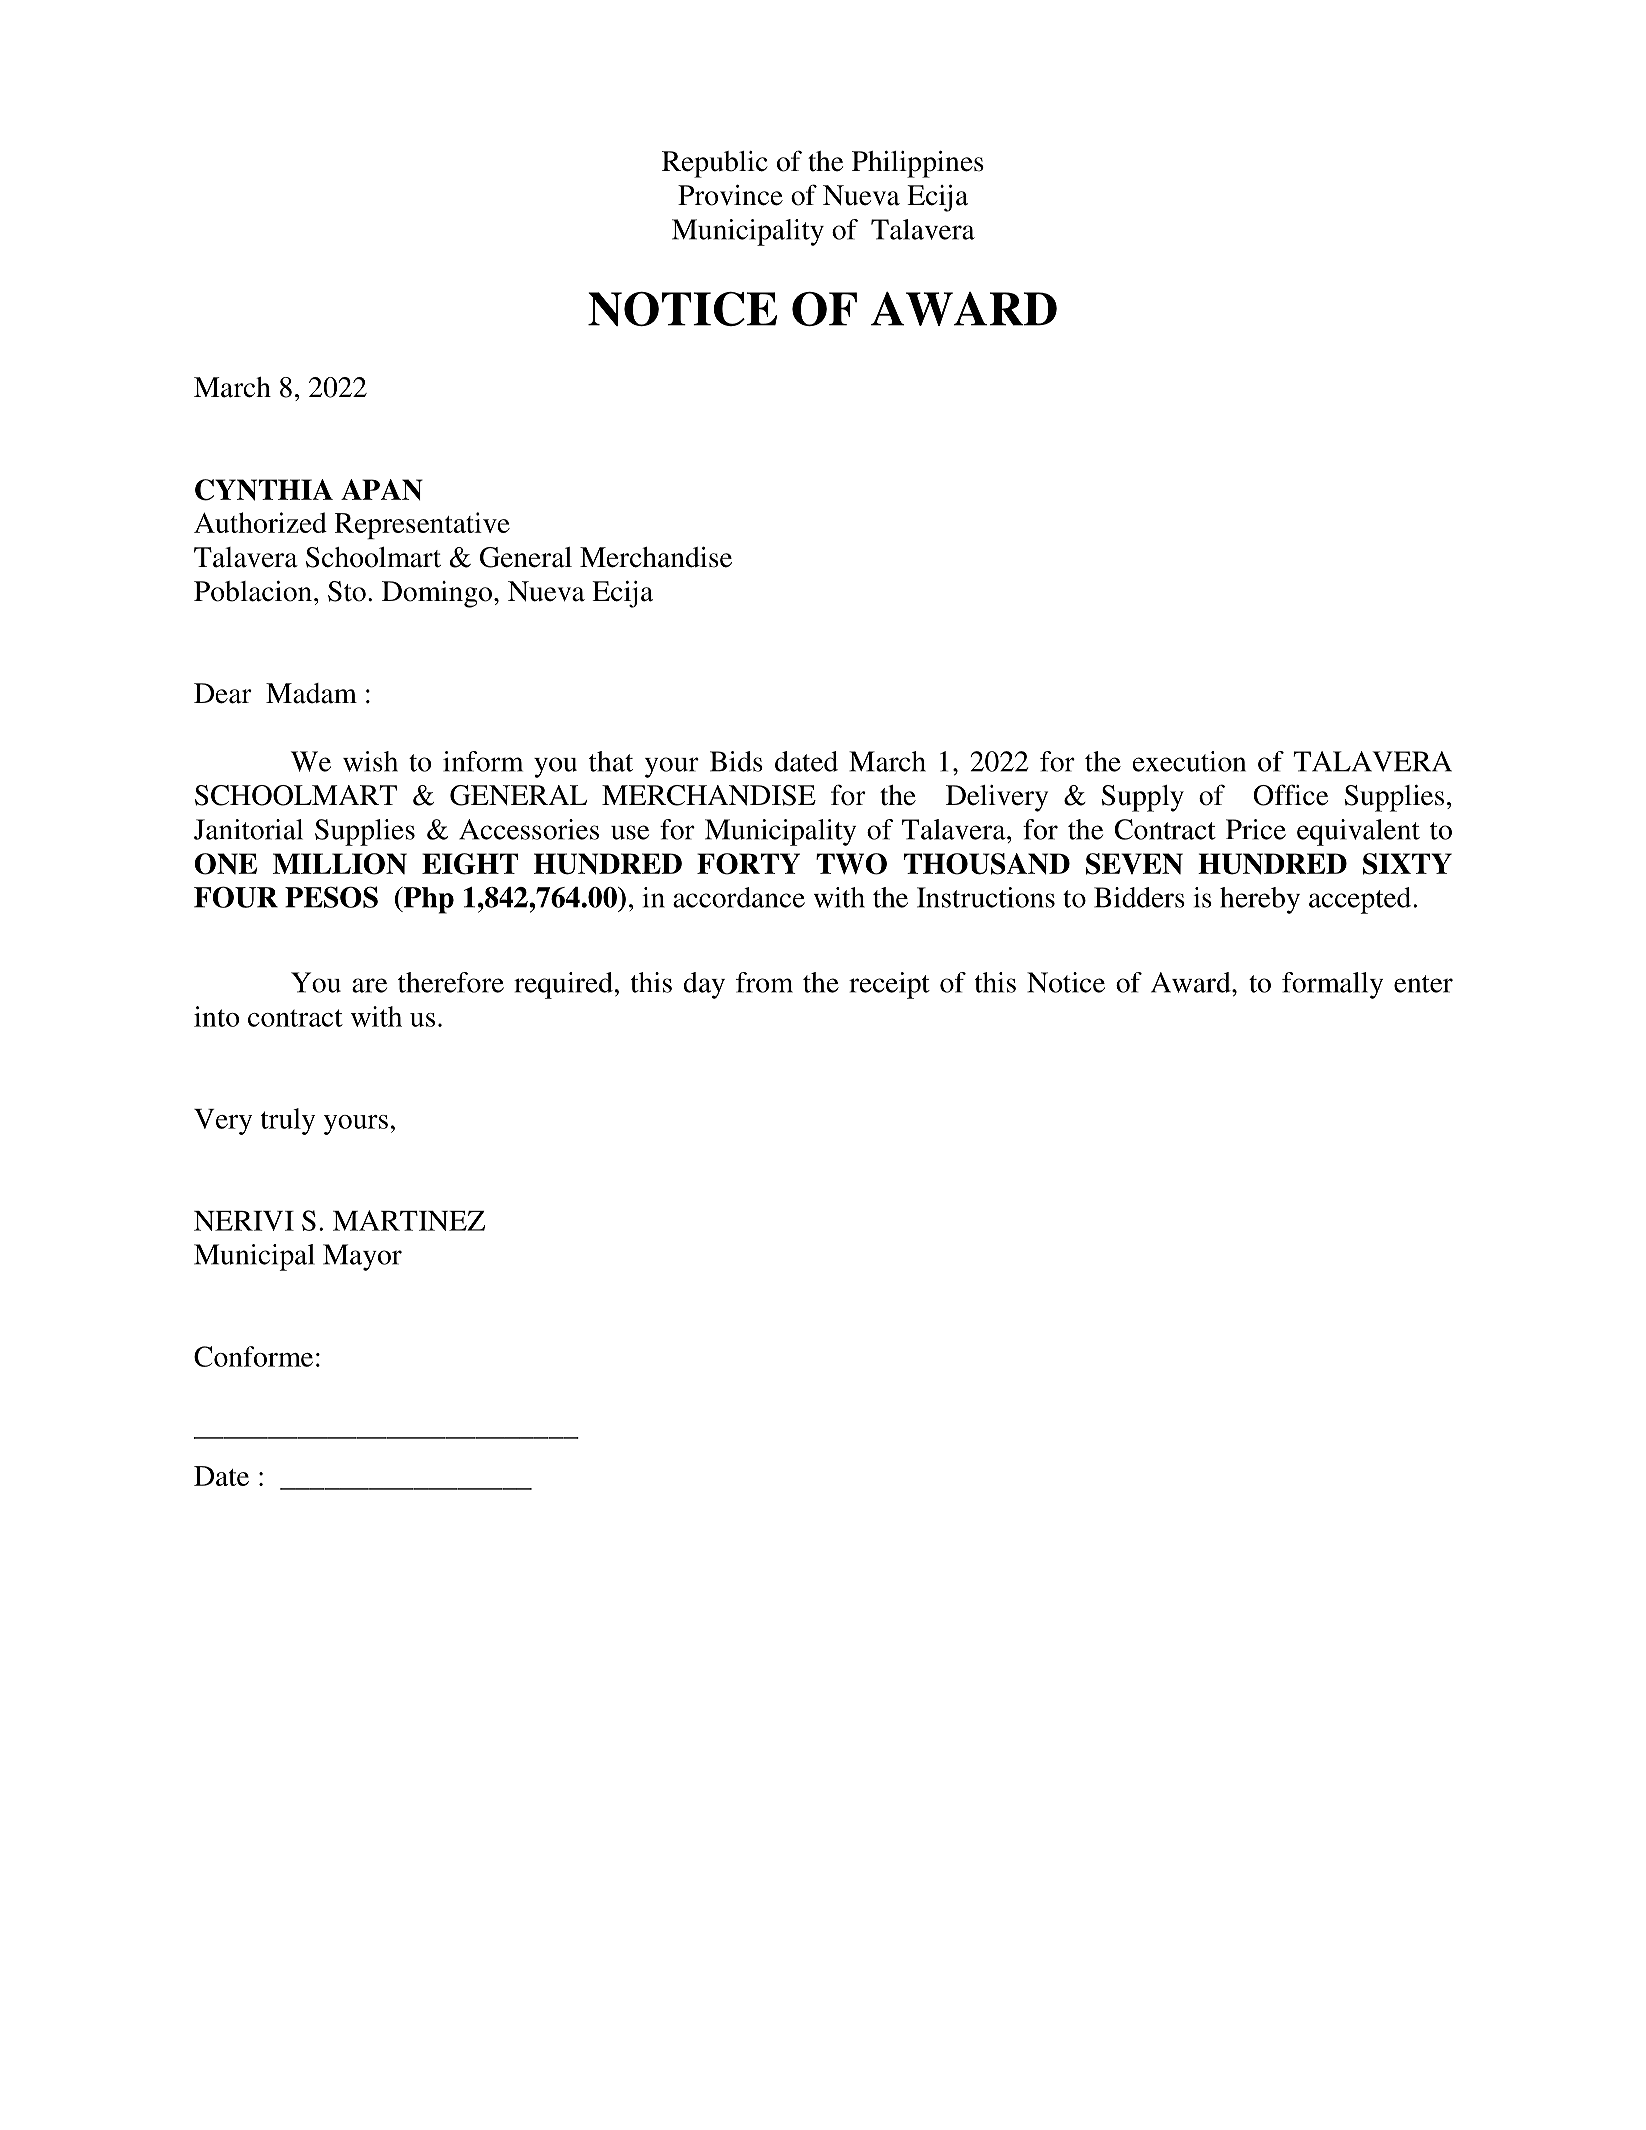 The height and width of the document is (2130, 1646). I want to click on Philippines, so click(918, 164).
